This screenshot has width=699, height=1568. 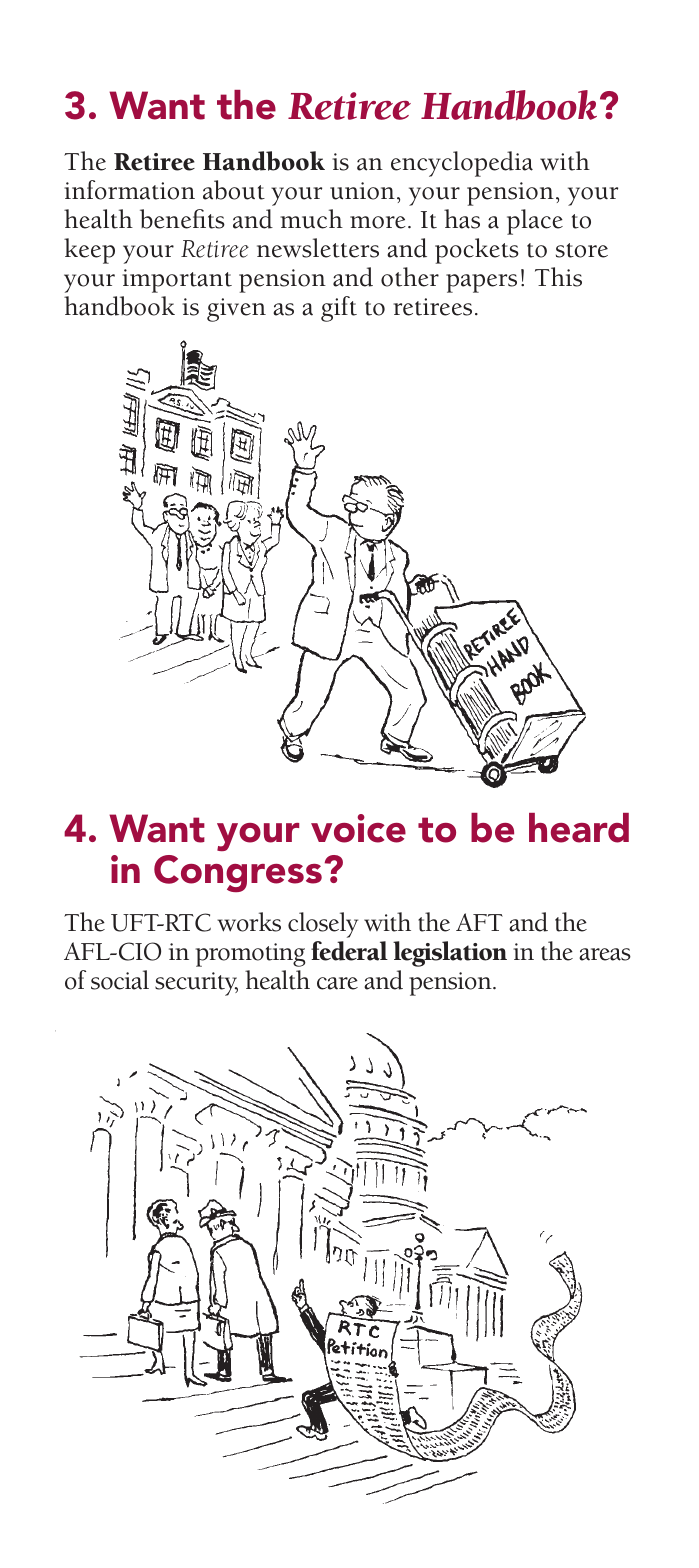 What do you see at coordinates (535, 222) in the screenshot?
I see `place` at bounding box center [535, 222].
